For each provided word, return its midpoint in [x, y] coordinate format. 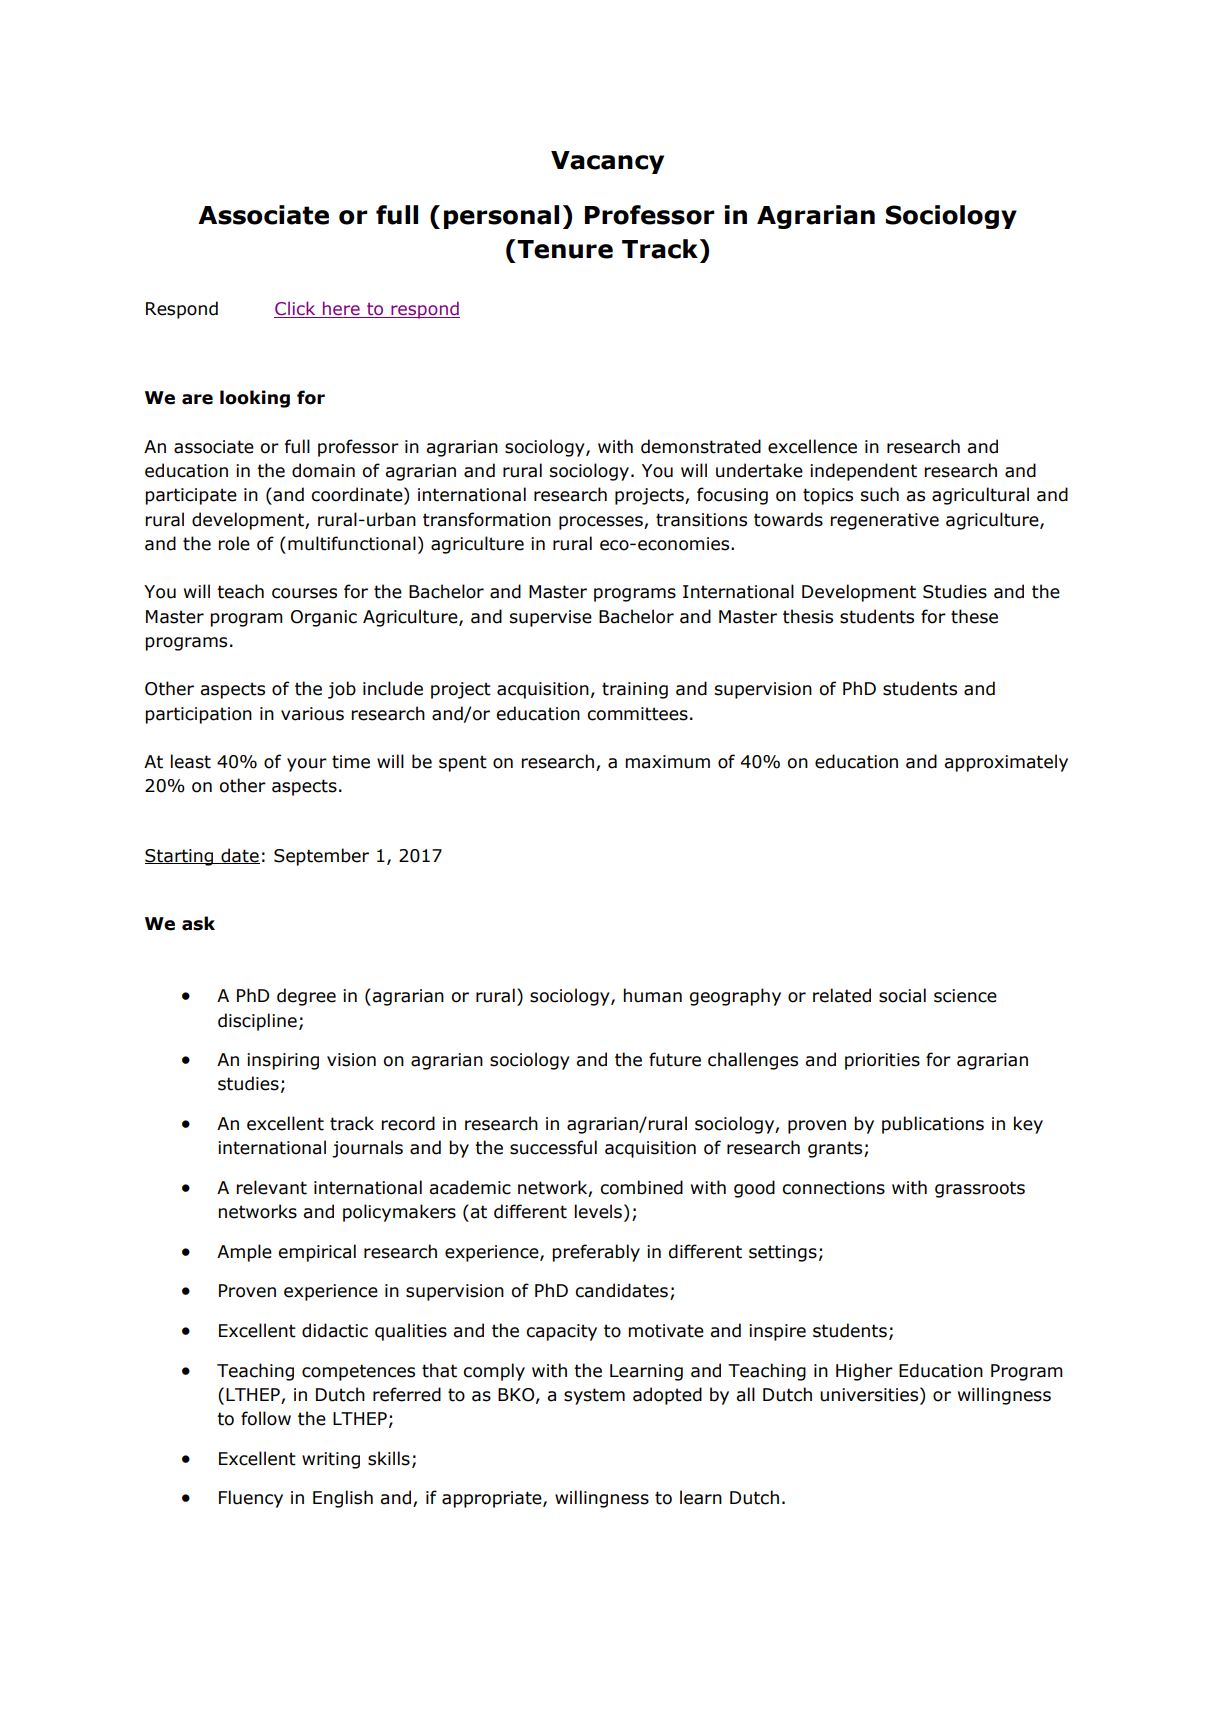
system [594, 1396]
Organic [324, 618]
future [675, 1059]
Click [296, 309]
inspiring [283, 1061]
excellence [812, 446]
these [974, 616]
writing [331, 1460]
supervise [551, 618]
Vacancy [607, 162]
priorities [882, 1061]
